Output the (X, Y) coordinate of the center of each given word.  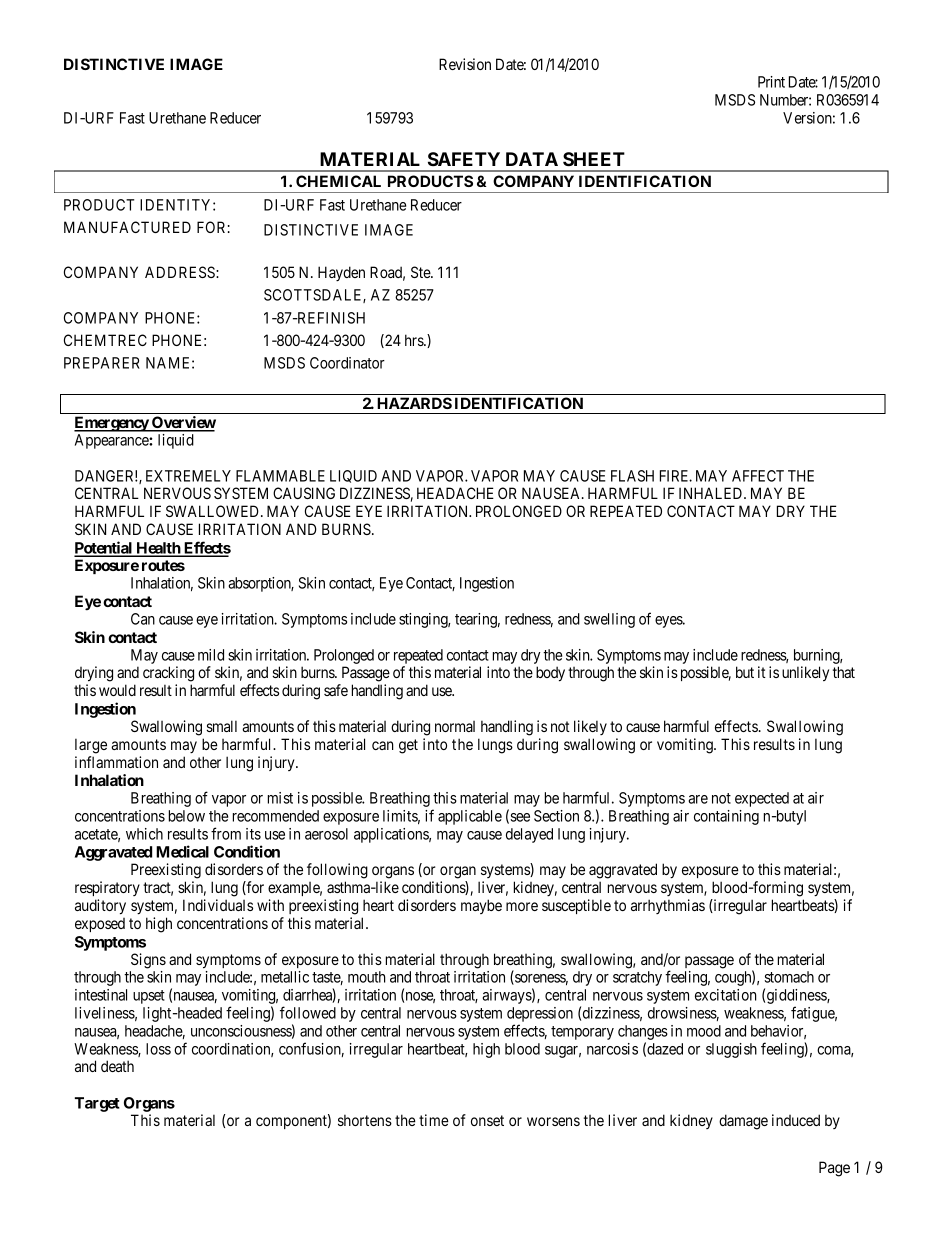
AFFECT (758, 476)
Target (97, 1104)
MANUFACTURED (127, 227)
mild (211, 655)
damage (743, 1122)
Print (771, 82)
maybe (481, 906)
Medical (182, 851)
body (550, 674)
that (844, 672)
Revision (465, 64)
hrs (415, 340)
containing (726, 817)
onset (487, 1120)
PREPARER (102, 363)
